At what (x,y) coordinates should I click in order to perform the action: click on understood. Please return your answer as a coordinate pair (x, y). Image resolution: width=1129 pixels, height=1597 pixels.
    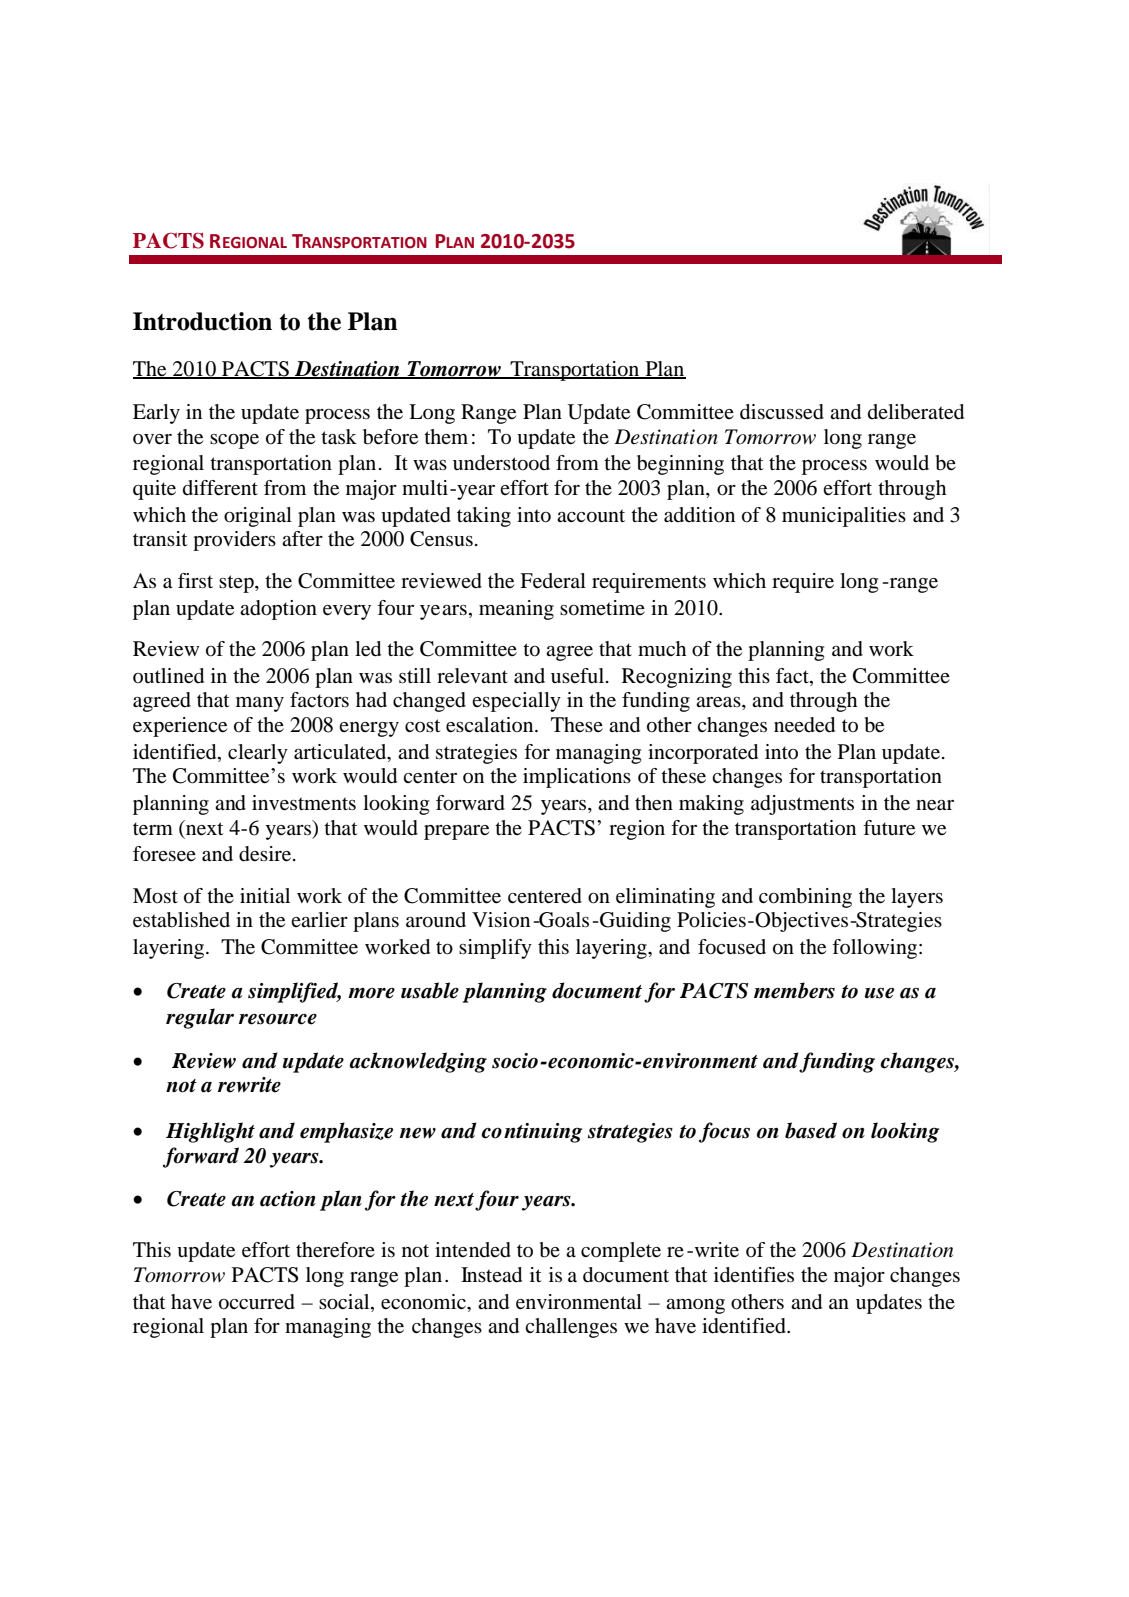
    Looking at the image, I should click on (501, 463).
